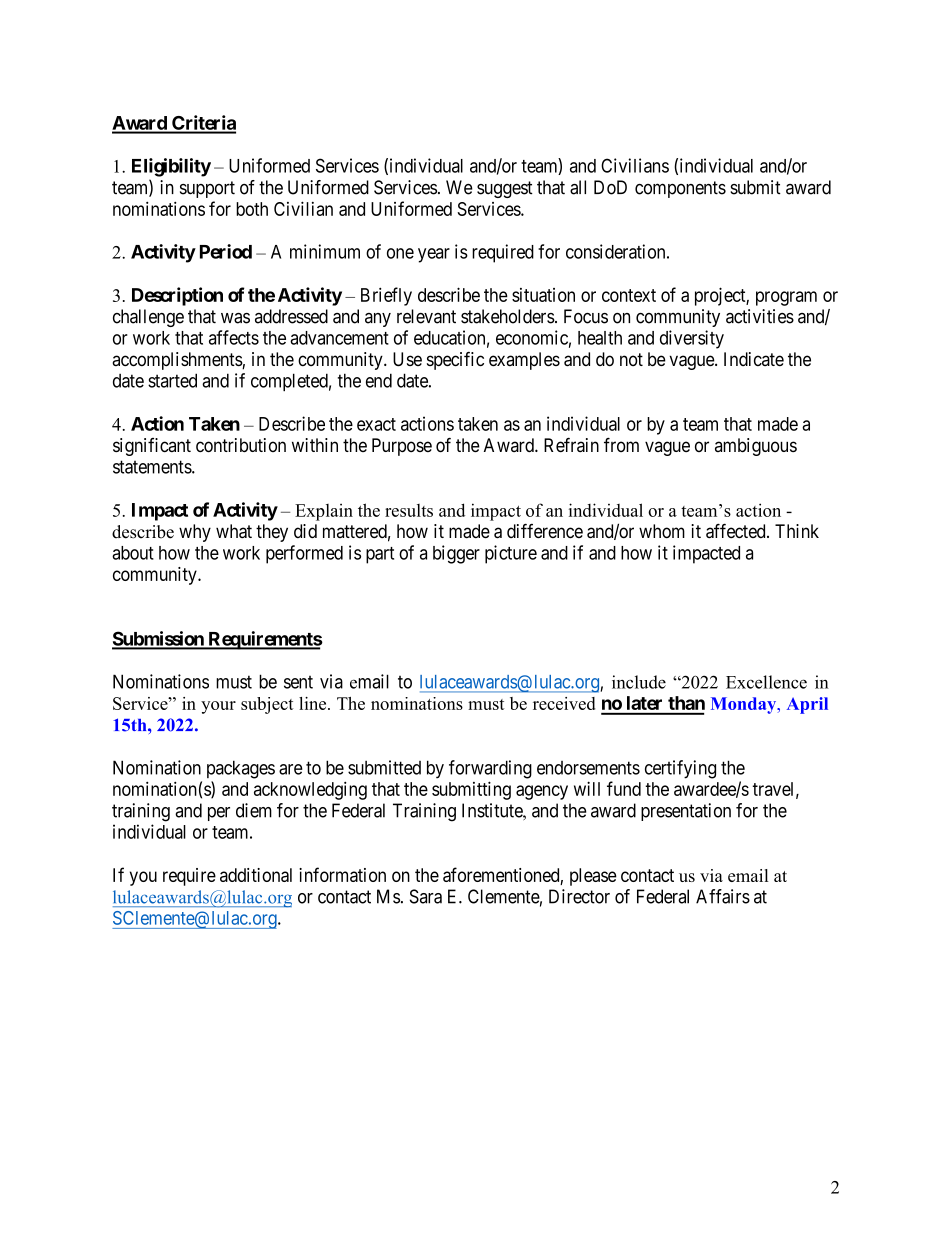 Image resolution: width=952 pixels, height=1233 pixels. What do you see at coordinates (256, 875) in the screenshot?
I see `additional` at bounding box center [256, 875].
